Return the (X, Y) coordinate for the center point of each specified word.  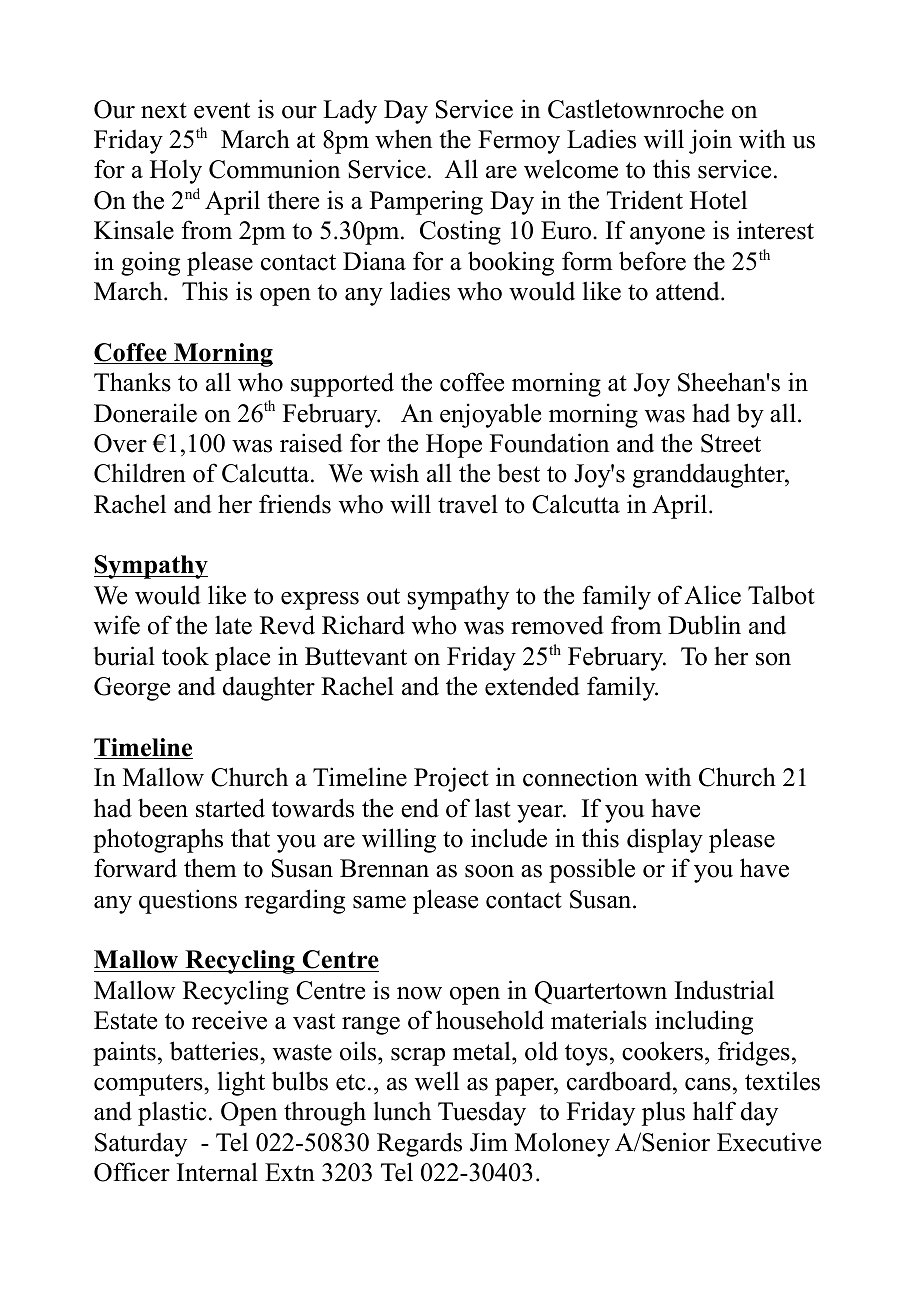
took (185, 656)
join (710, 141)
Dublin (704, 625)
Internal (217, 1172)
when (403, 139)
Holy (176, 171)
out (383, 596)
